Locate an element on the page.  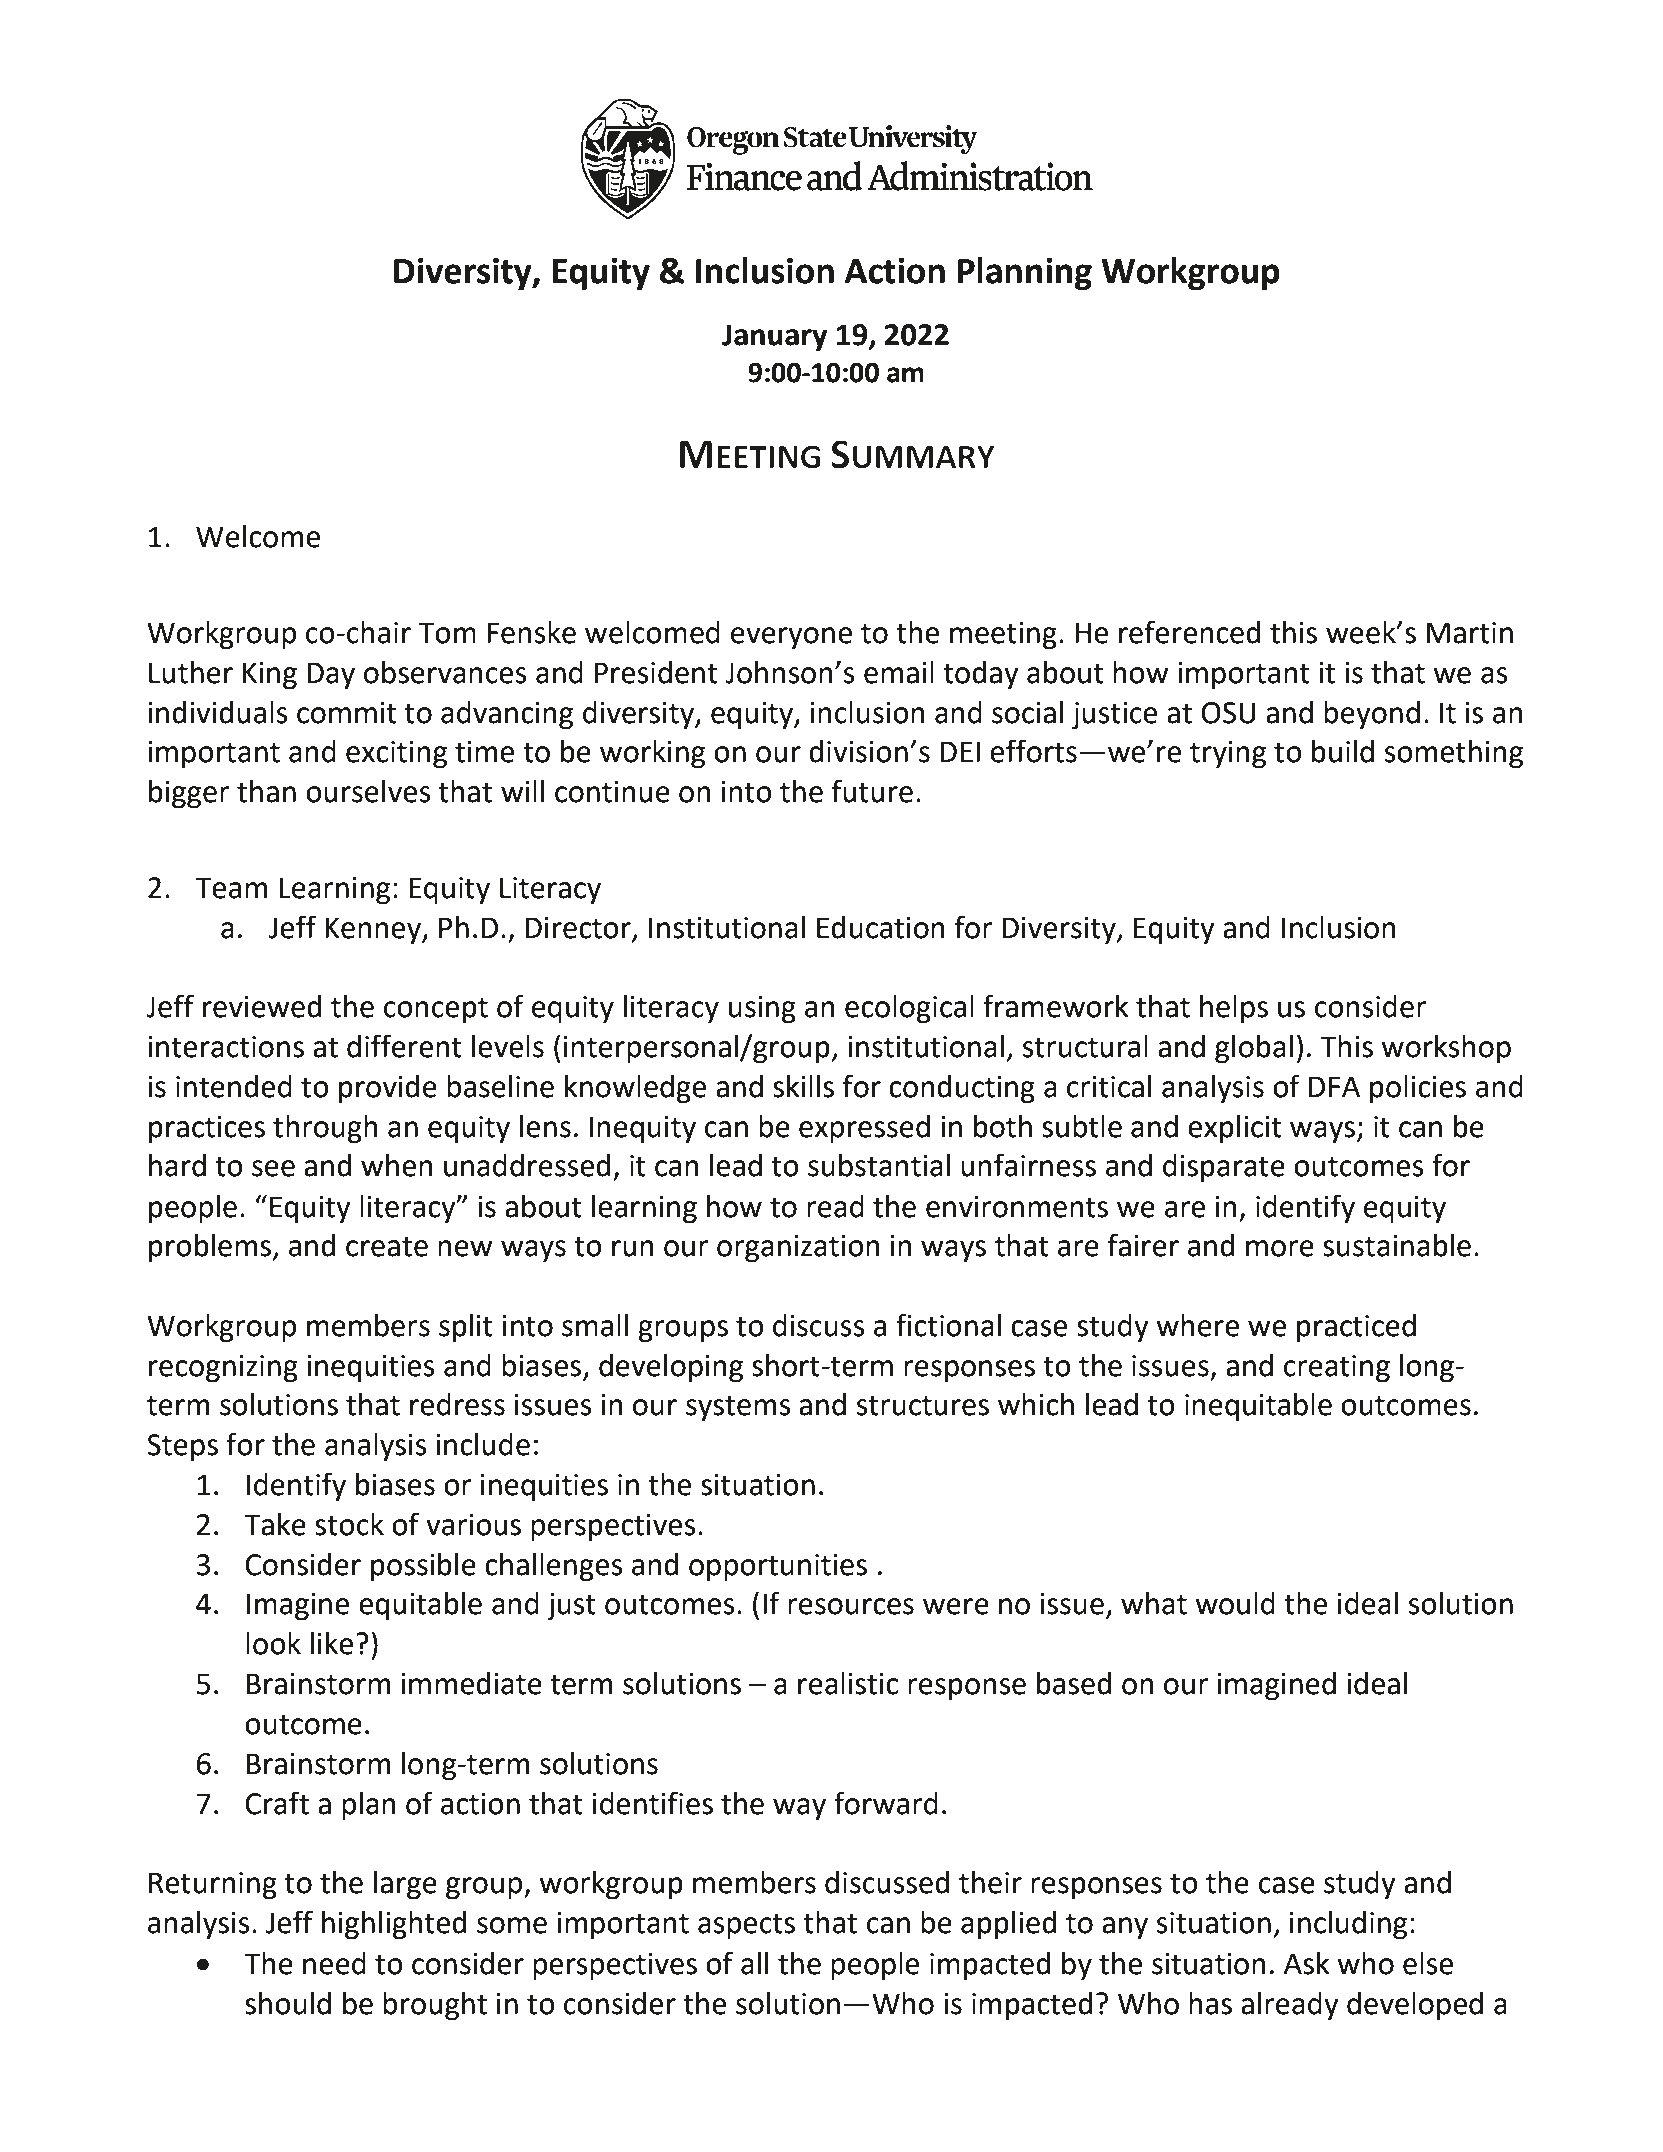
aspects is located at coordinates (746, 1926).
